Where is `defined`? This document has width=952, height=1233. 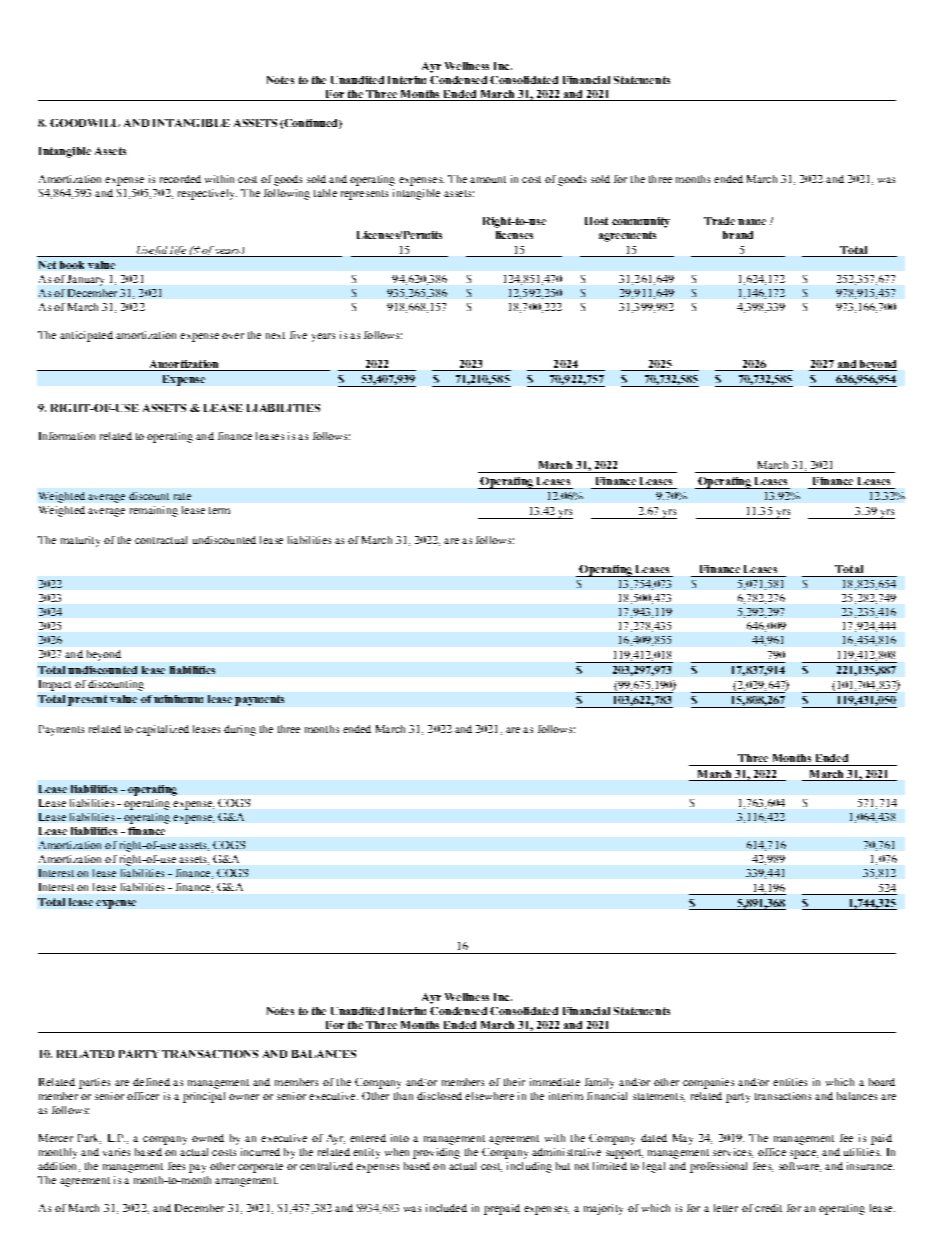 defined is located at coordinates (151, 1082).
